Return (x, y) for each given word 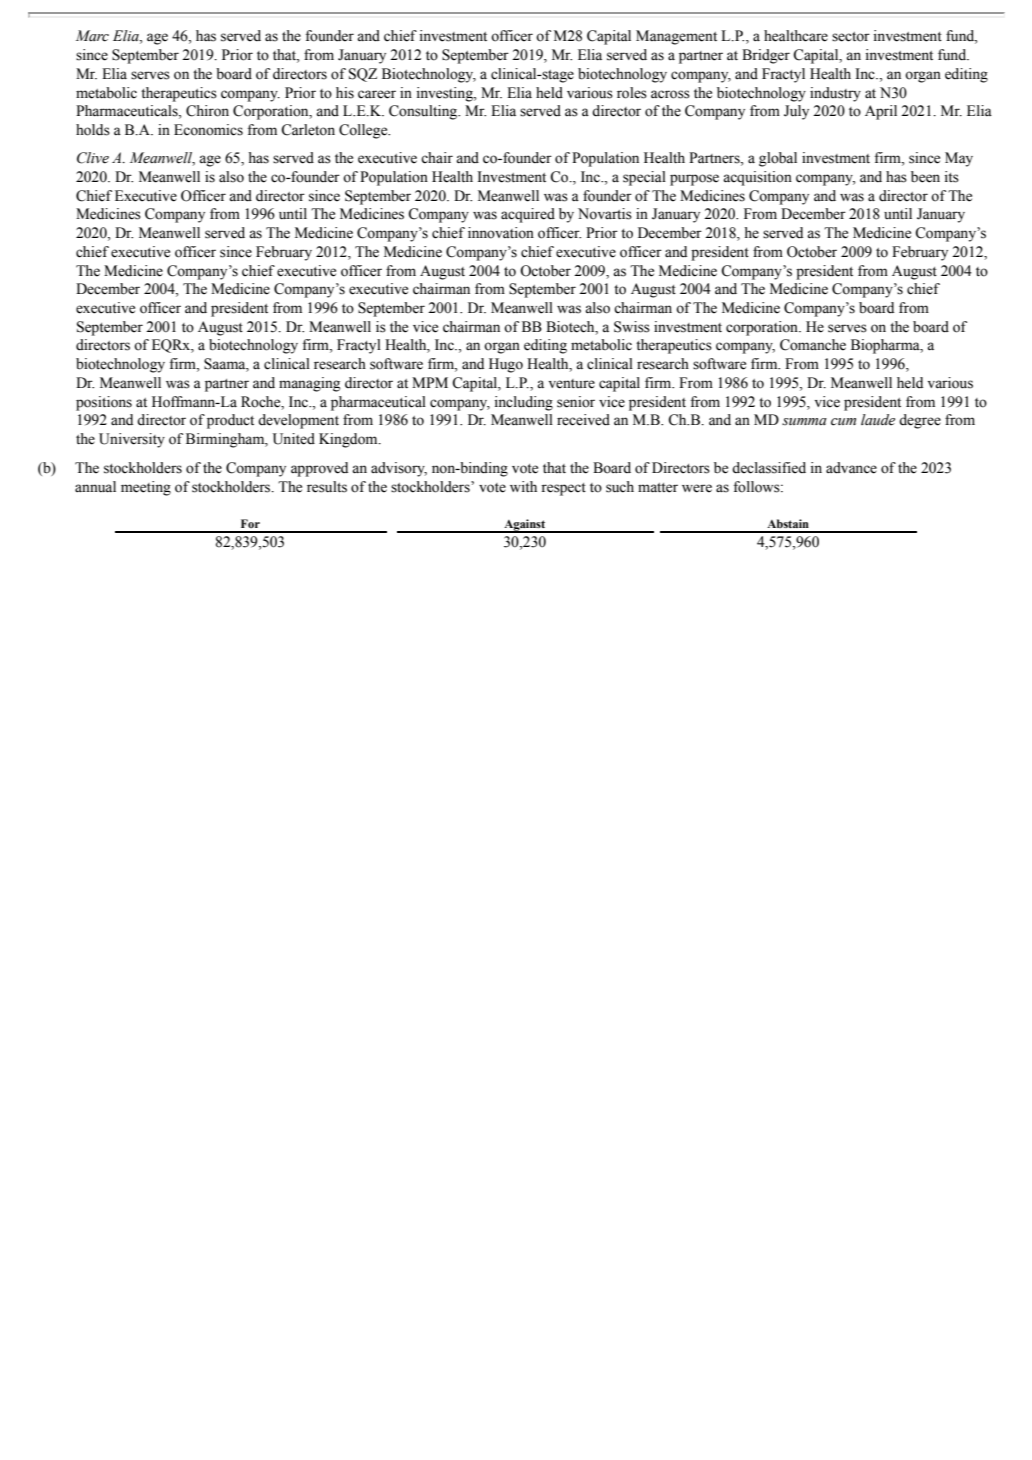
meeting (146, 488)
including (524, 403)
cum (843, 422)
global (778, 159)
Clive (93, 158)
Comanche (813, 345)
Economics (208, 130)
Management (676, 37)
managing (310, 384)
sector (851, 37)
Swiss (632, 327)
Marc (92, 36)
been (925, 177)
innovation (501, 233)
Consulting (424, 112)
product (230, 421)
